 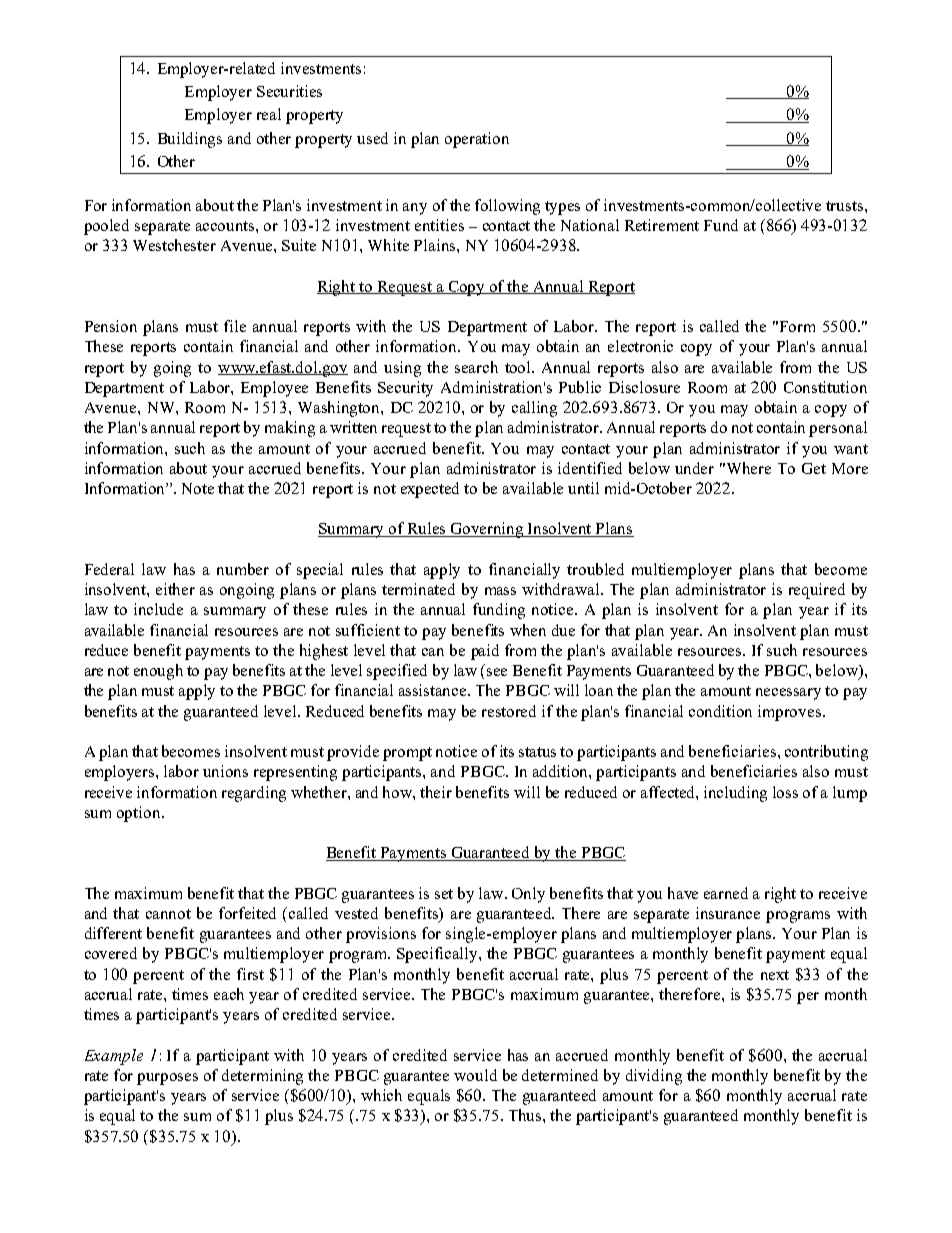 I want to click on calling, so click(x=534, y=409).
